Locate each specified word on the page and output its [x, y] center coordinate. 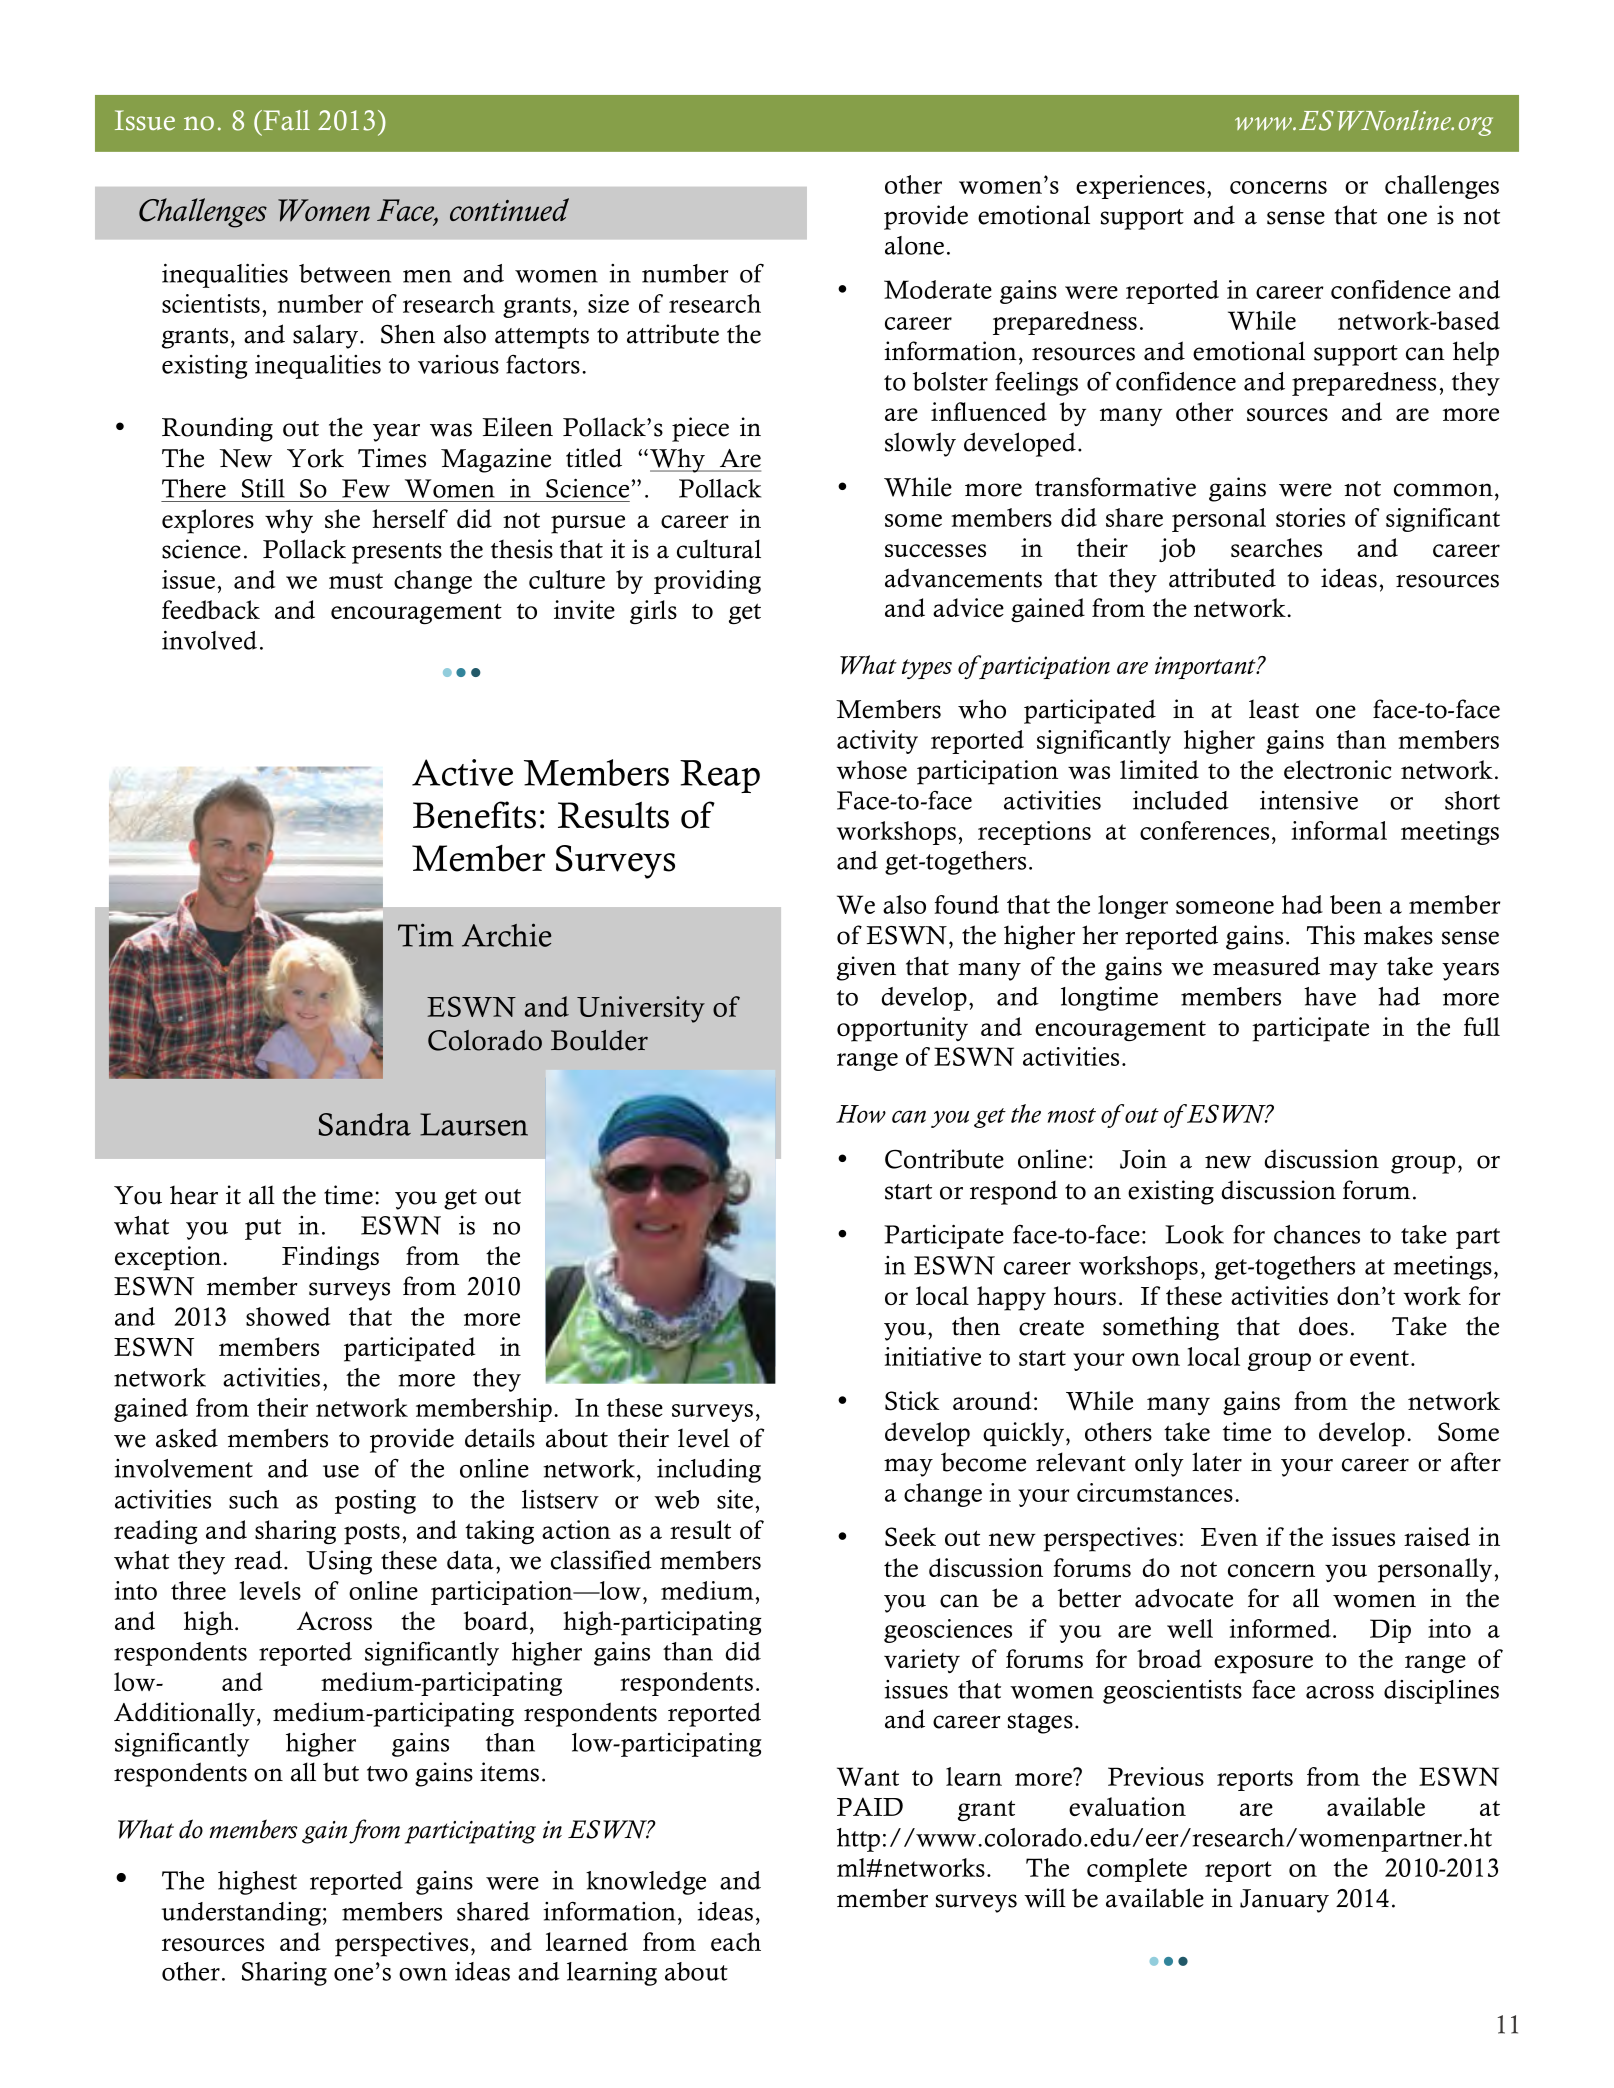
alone [914, 245]
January [1284, 1901]
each [736, 1941]
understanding [241, 1914]
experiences [1140, 187]
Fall [285, 120]
